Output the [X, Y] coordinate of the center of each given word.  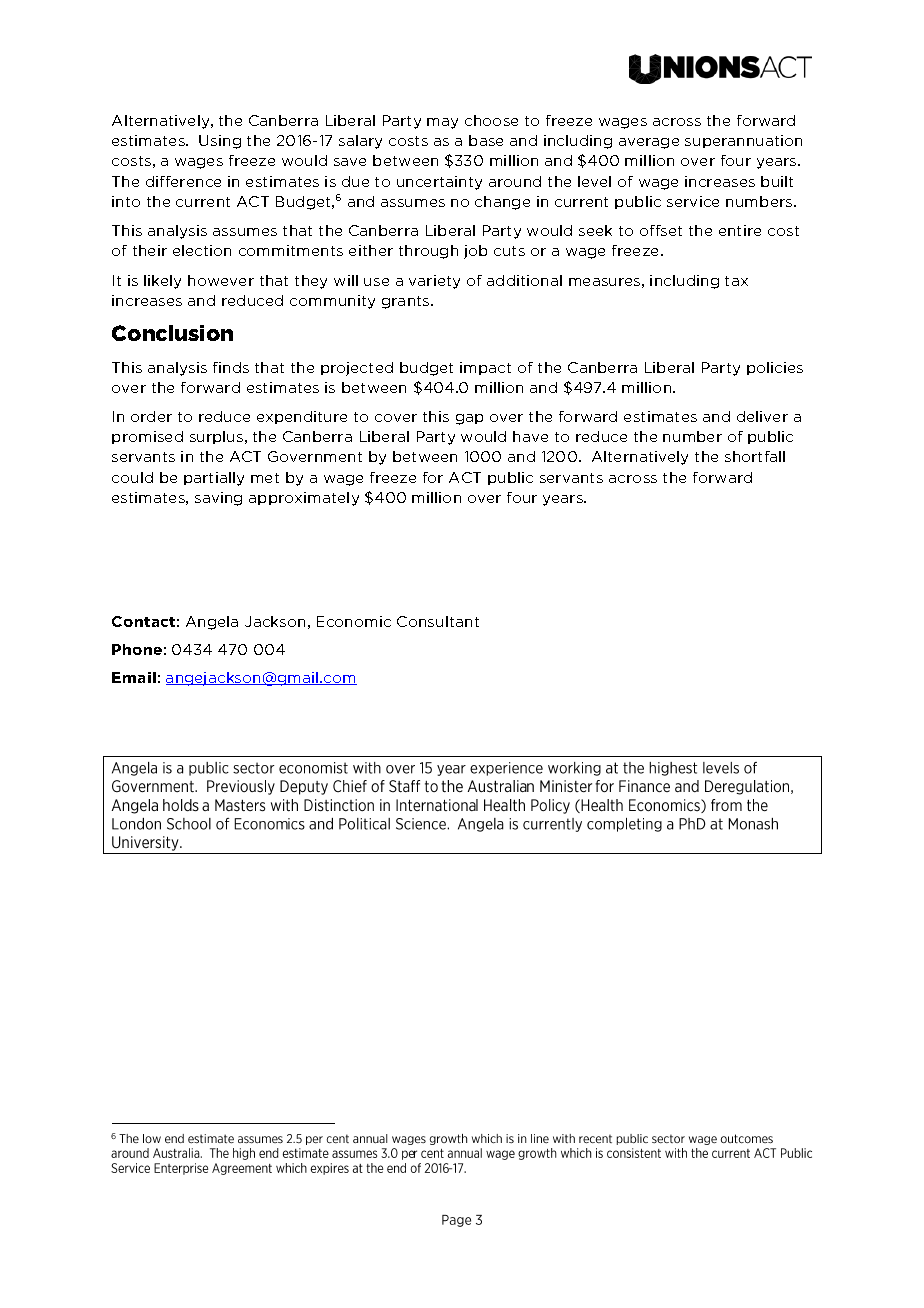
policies [775, 368]
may [442, 123]
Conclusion [172, 333]
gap [469, 419]
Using [220, 142]
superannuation [743, 141]
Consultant [438, 621]
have [530, 436]
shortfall [755, 456]
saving [218, 499]
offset [661, 230]
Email [134, 677]
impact [485, 368]
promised [147, 437]
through [428, 252]
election [202, 250]
